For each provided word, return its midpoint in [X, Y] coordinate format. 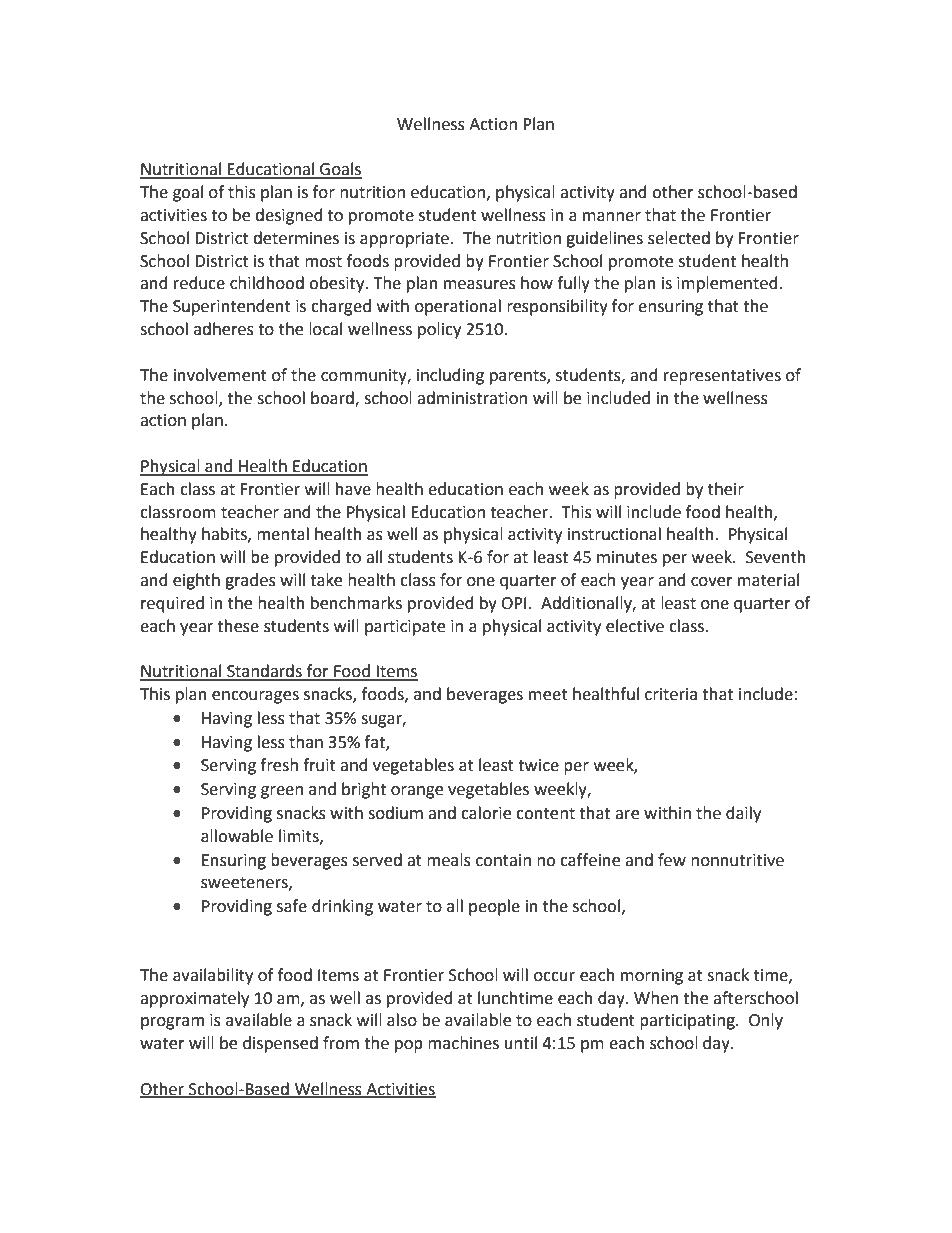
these [238, 626]
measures [480, 285]
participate [405, 628]
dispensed [280, 1044]
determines [296, 238]
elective [635, 626]
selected [679, 238]
